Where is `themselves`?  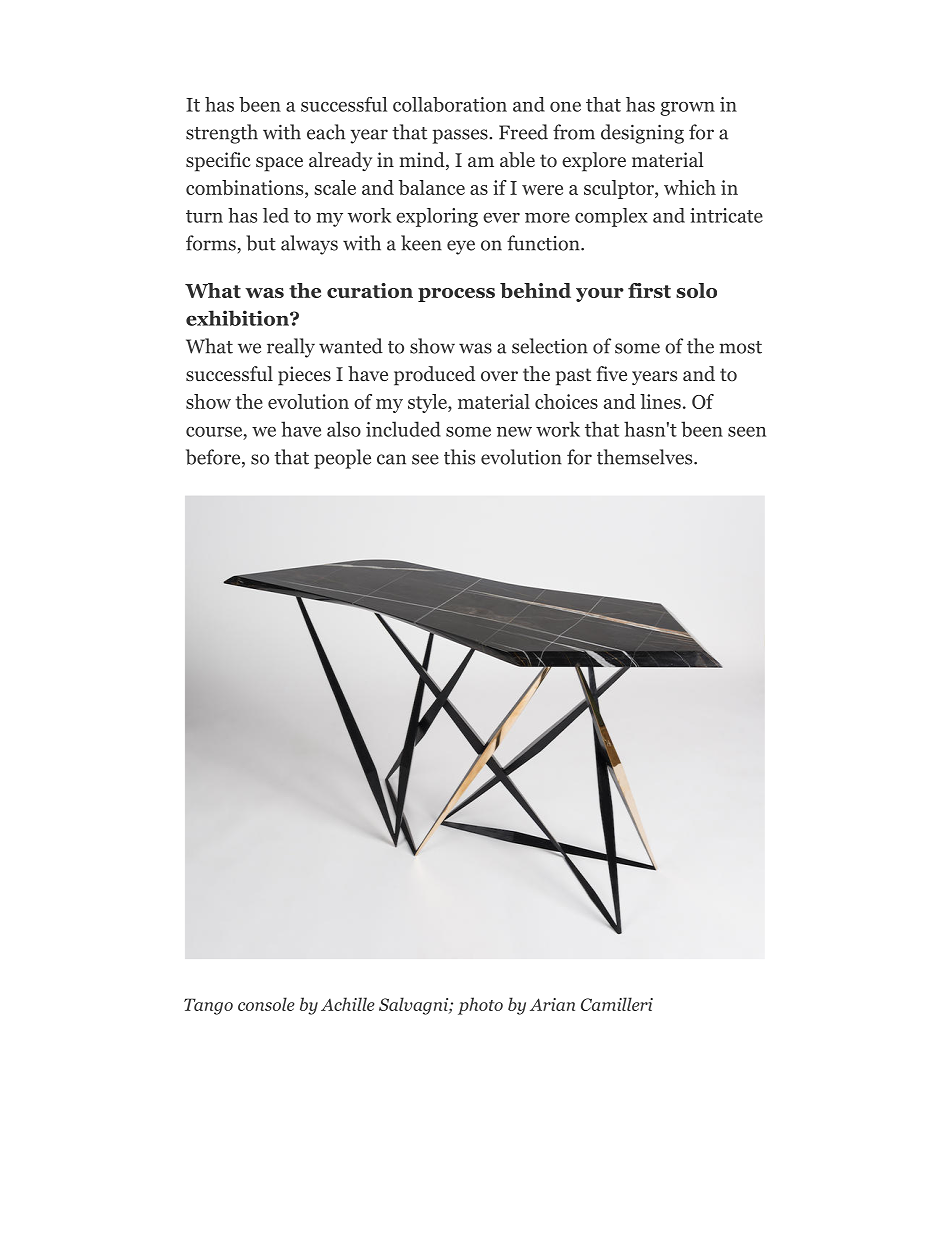
themselves is located at coordinates (646, 457).
